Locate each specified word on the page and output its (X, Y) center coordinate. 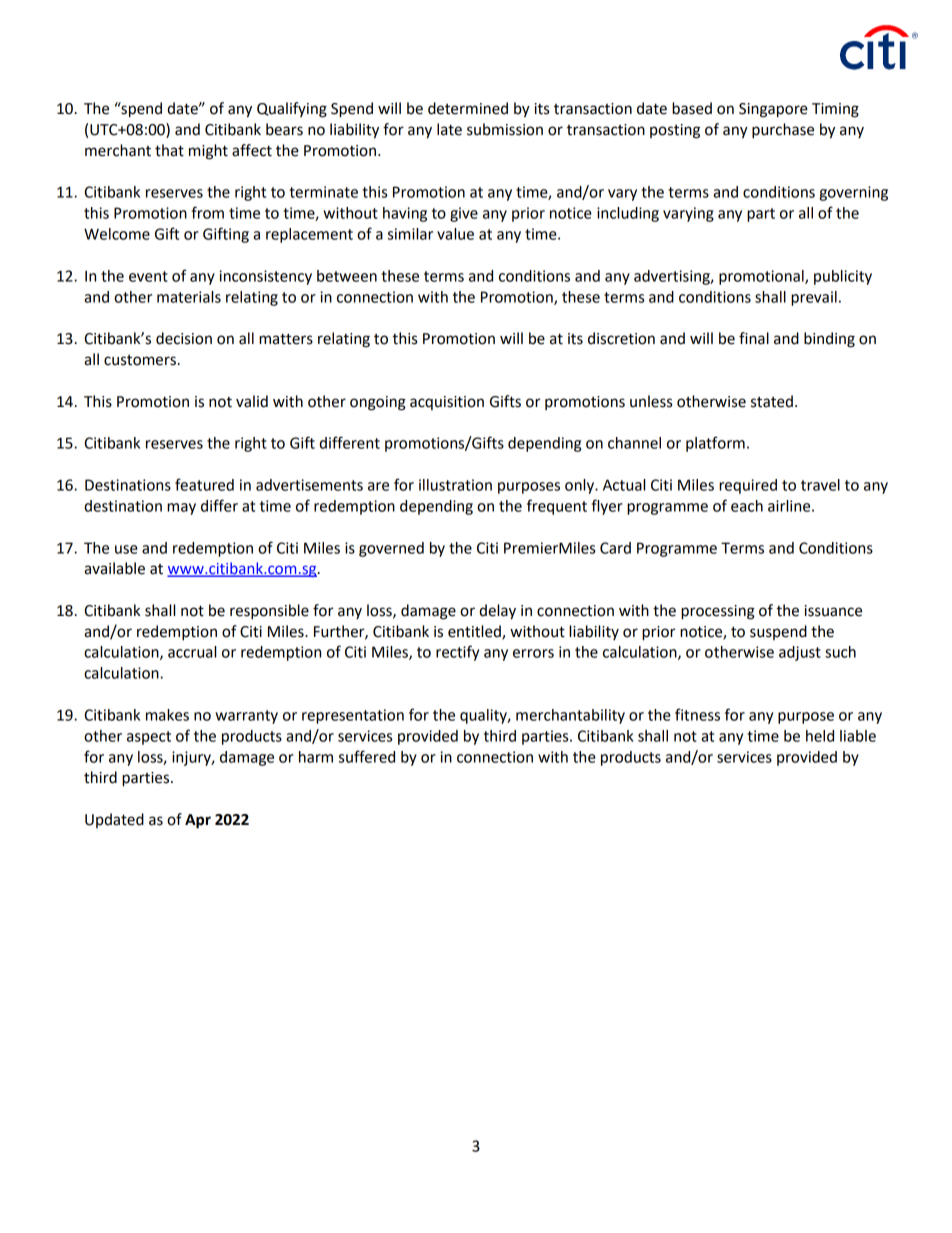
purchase (783, 131)
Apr (198, 821)
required (748, 486)
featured (204, 484)
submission (505, 129)
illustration (455, 485)
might (208, 152)
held (820, 736)
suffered (367, 756)
